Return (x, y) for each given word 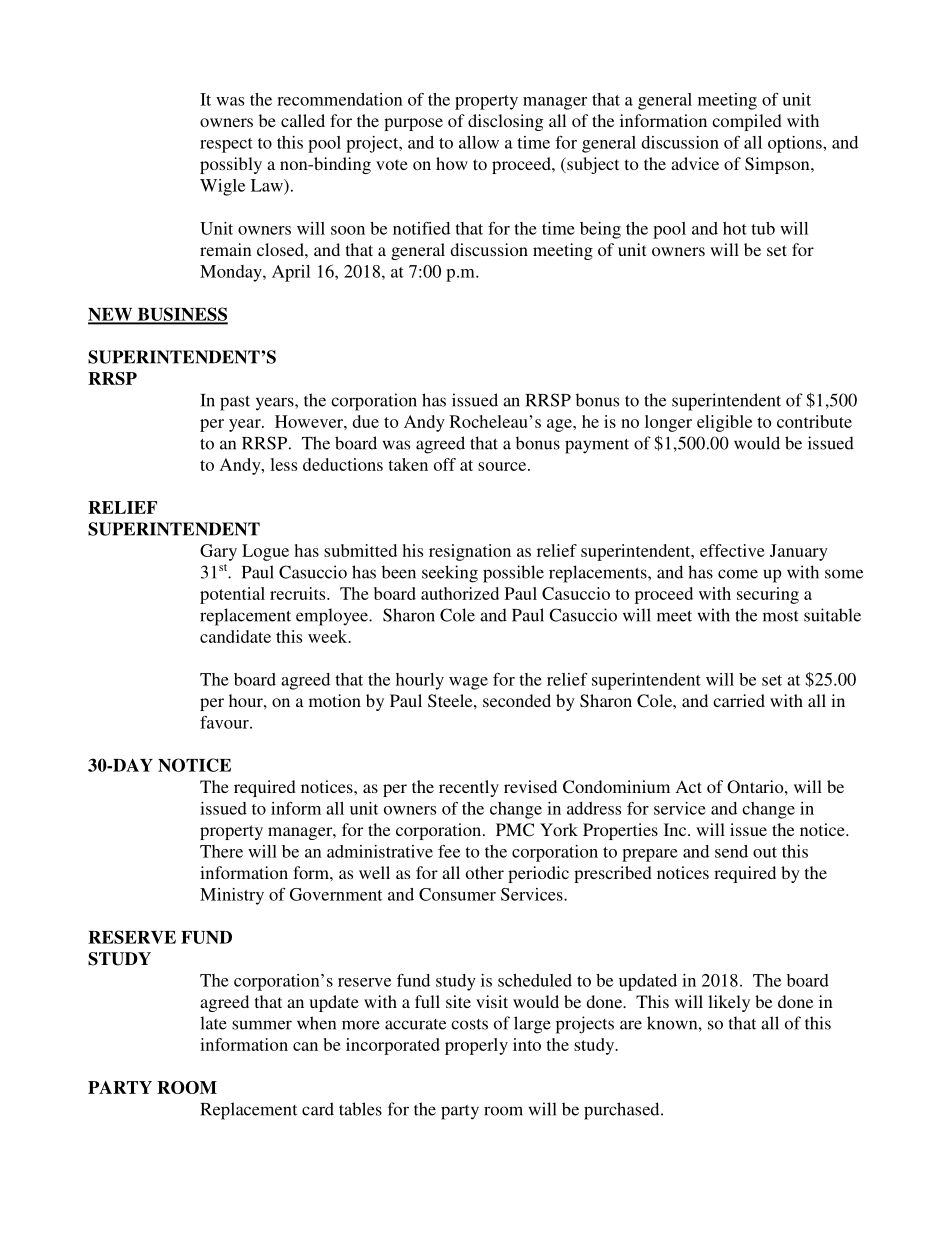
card (318, 1109)
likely (729, 1003)
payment (597, 446)
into (527, 1044)
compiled (747, 122)
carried (739, 700)
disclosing (505, 122)
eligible (724, 423)
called (303, 120)
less (283, 464)
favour (225, 722)
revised (530, 786)
